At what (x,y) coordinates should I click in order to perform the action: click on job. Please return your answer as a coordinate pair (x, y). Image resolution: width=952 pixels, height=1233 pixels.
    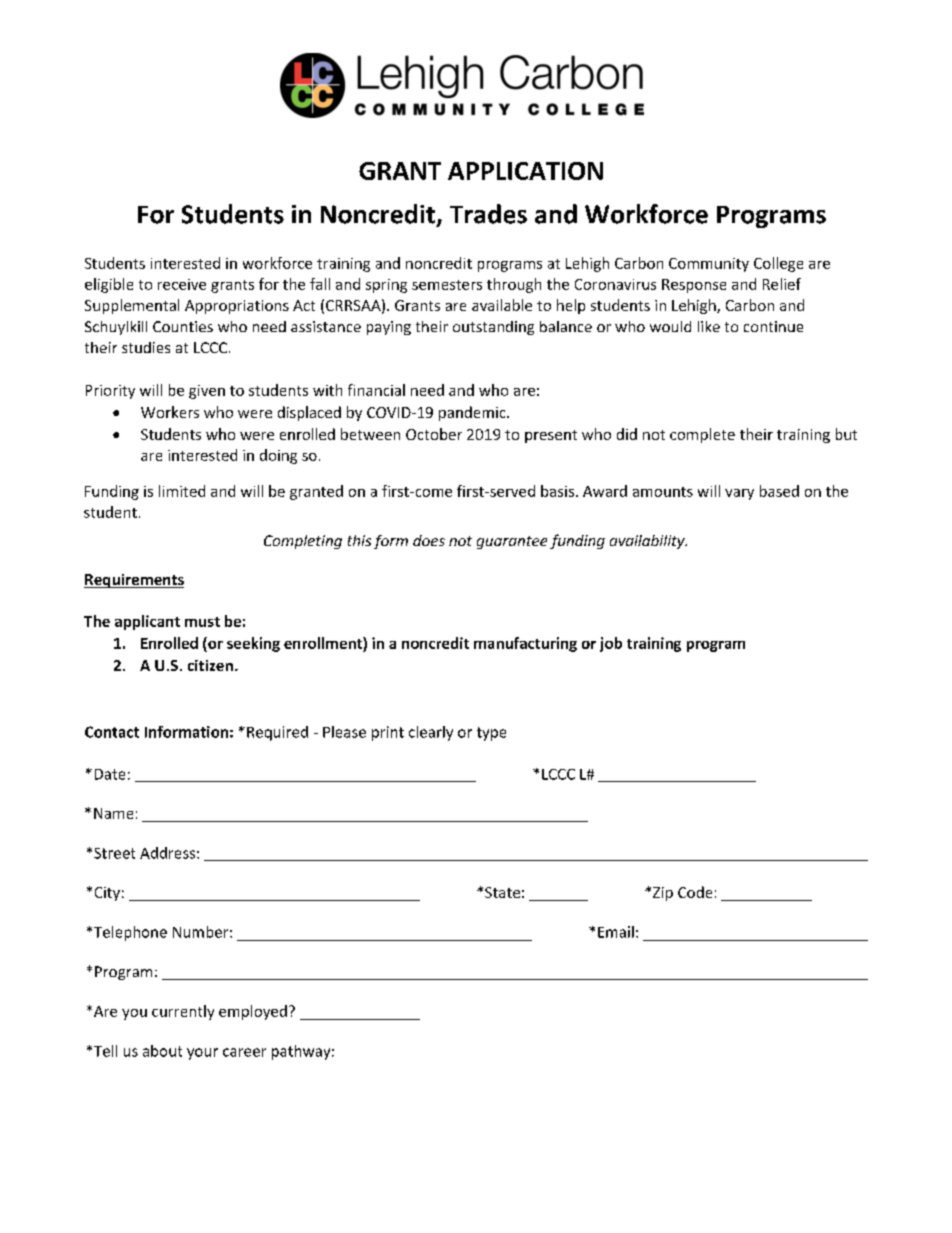
    Looking at the image, I should click on (611, 644).
